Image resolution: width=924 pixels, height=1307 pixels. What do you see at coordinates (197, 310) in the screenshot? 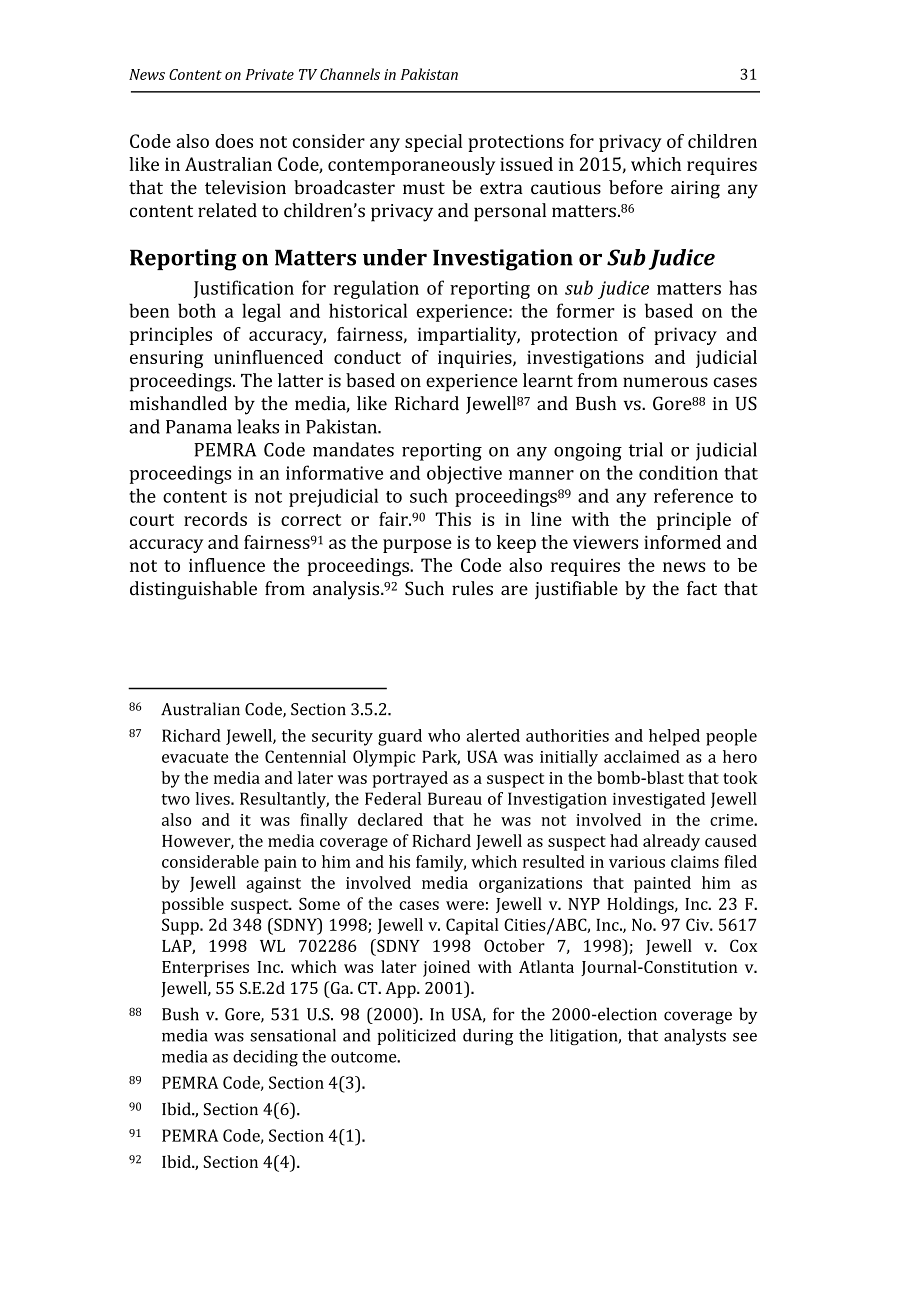
I see `both` at bounding box center [197, 310].
